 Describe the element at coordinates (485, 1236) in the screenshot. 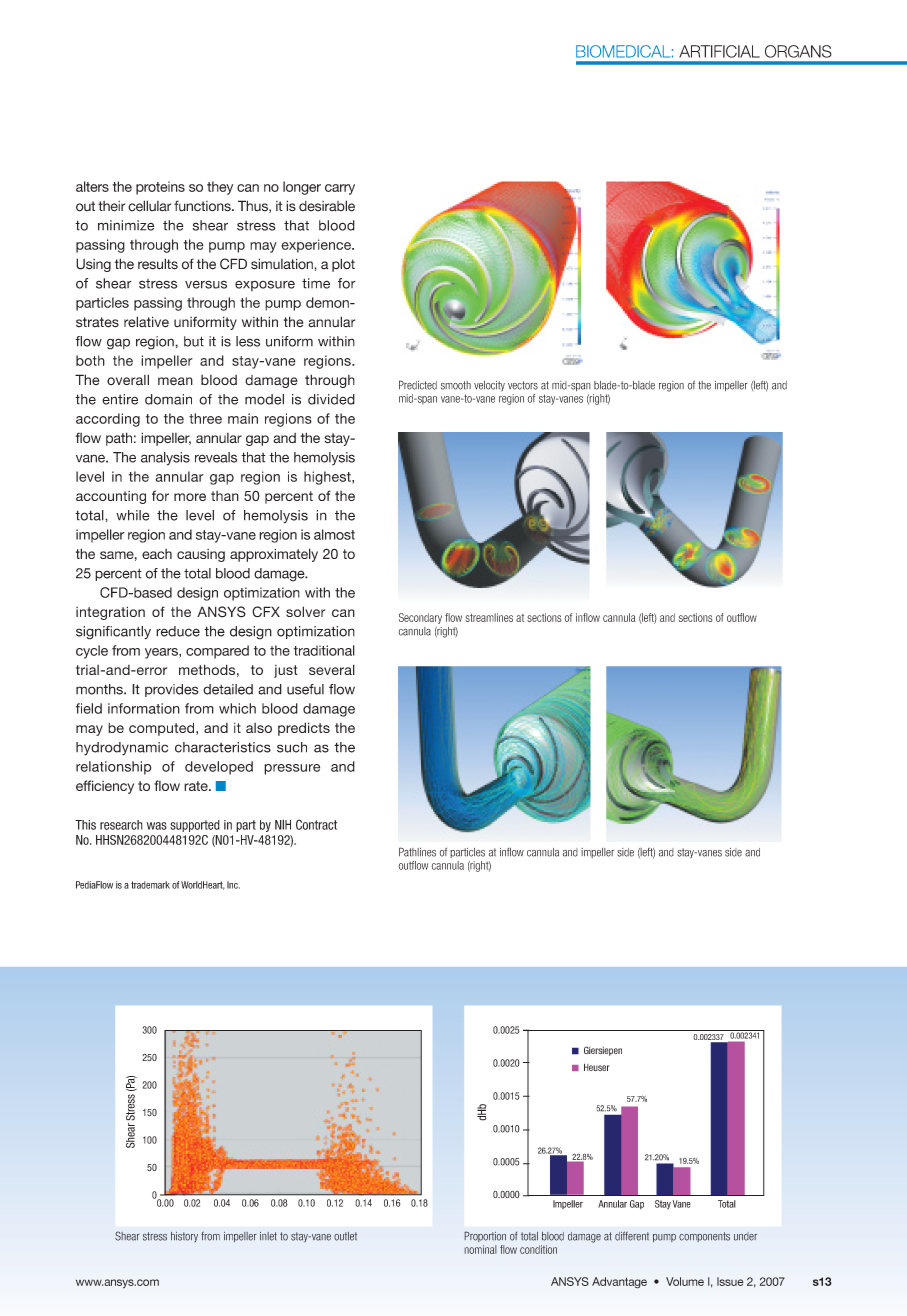

I see `Proportion` at that location.
